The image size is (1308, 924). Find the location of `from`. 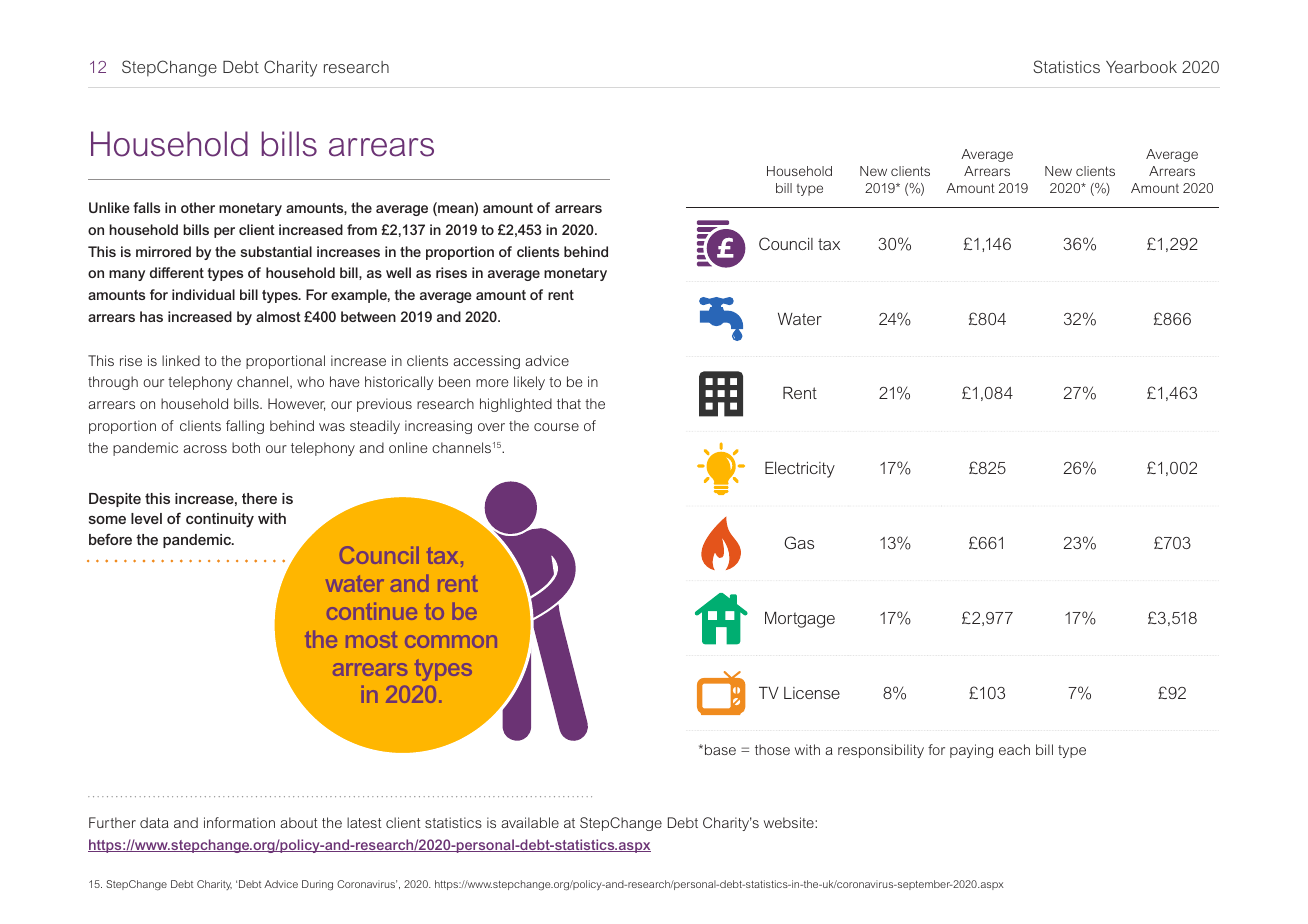

from is located at coordinates (362, 229).
